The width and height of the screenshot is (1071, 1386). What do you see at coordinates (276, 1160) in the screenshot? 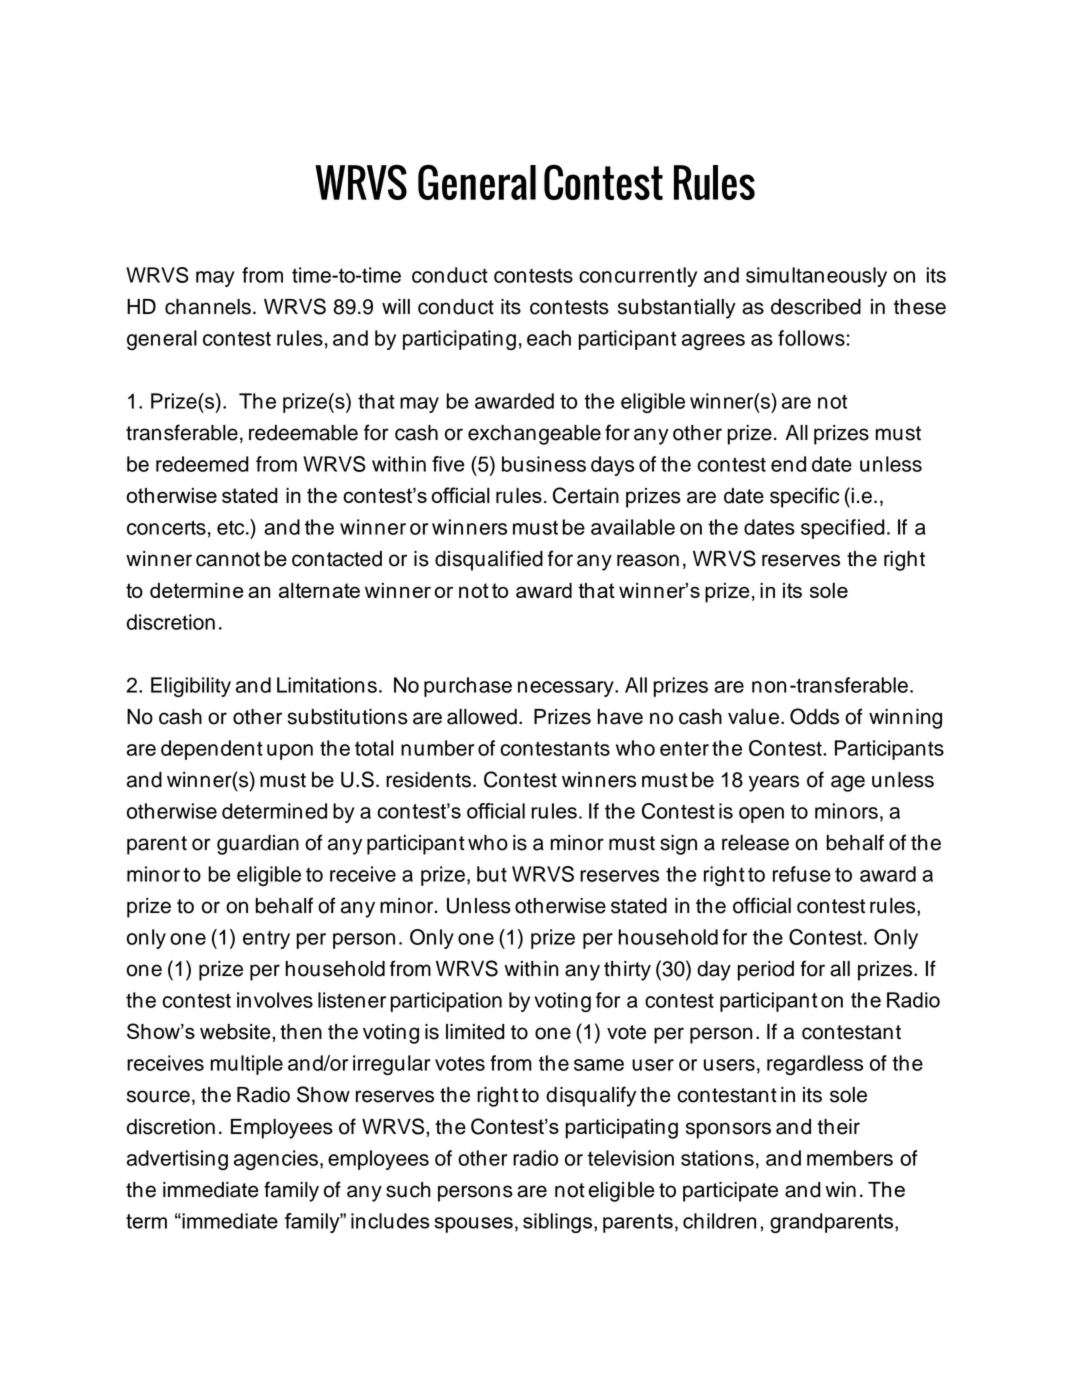
I see `agencies` at bounding box center [276, 1160].
